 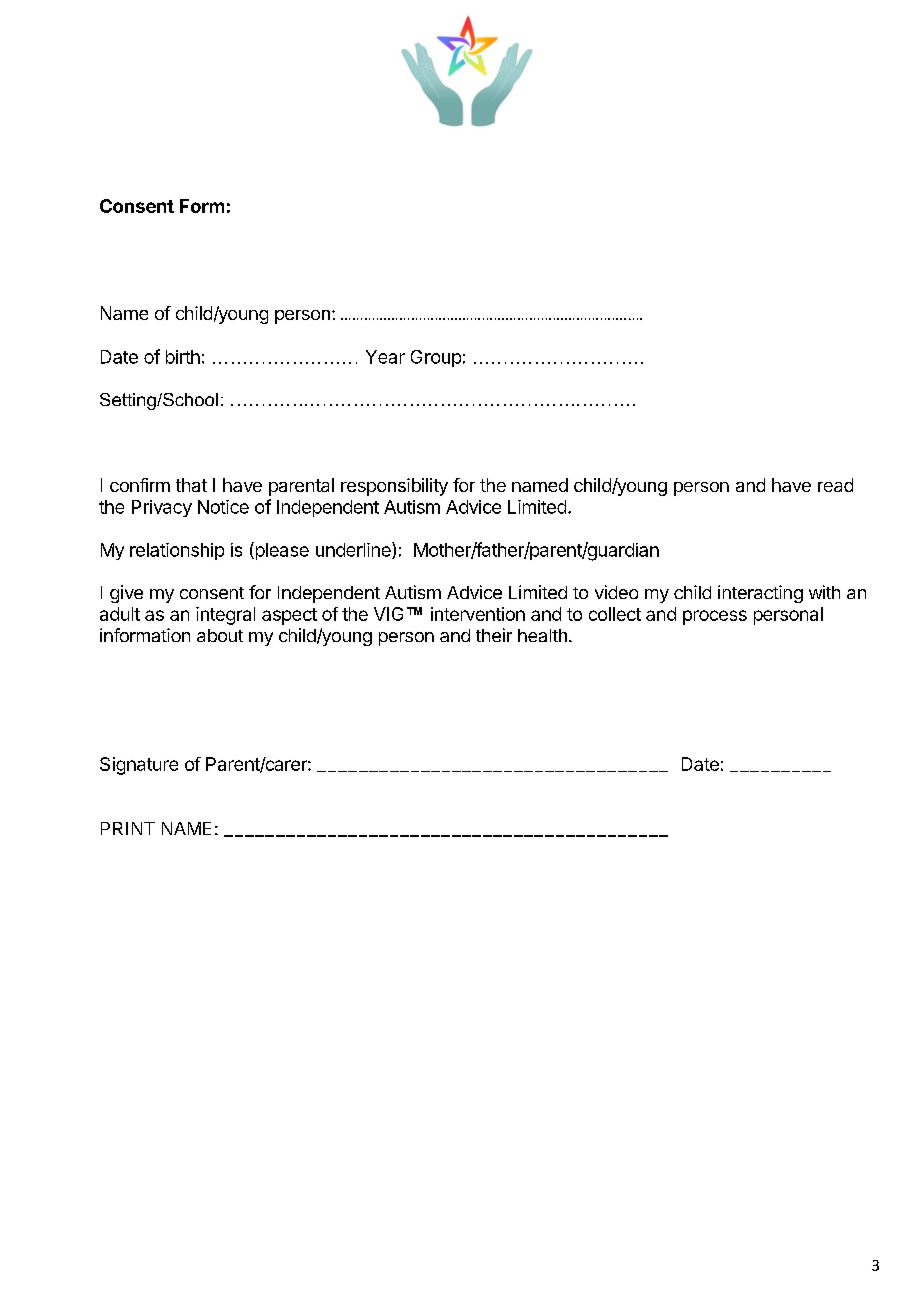 What do you see at coordinates (760, 594) in the screenshot?
I see `interacting` at bounding box center [760, 594].
